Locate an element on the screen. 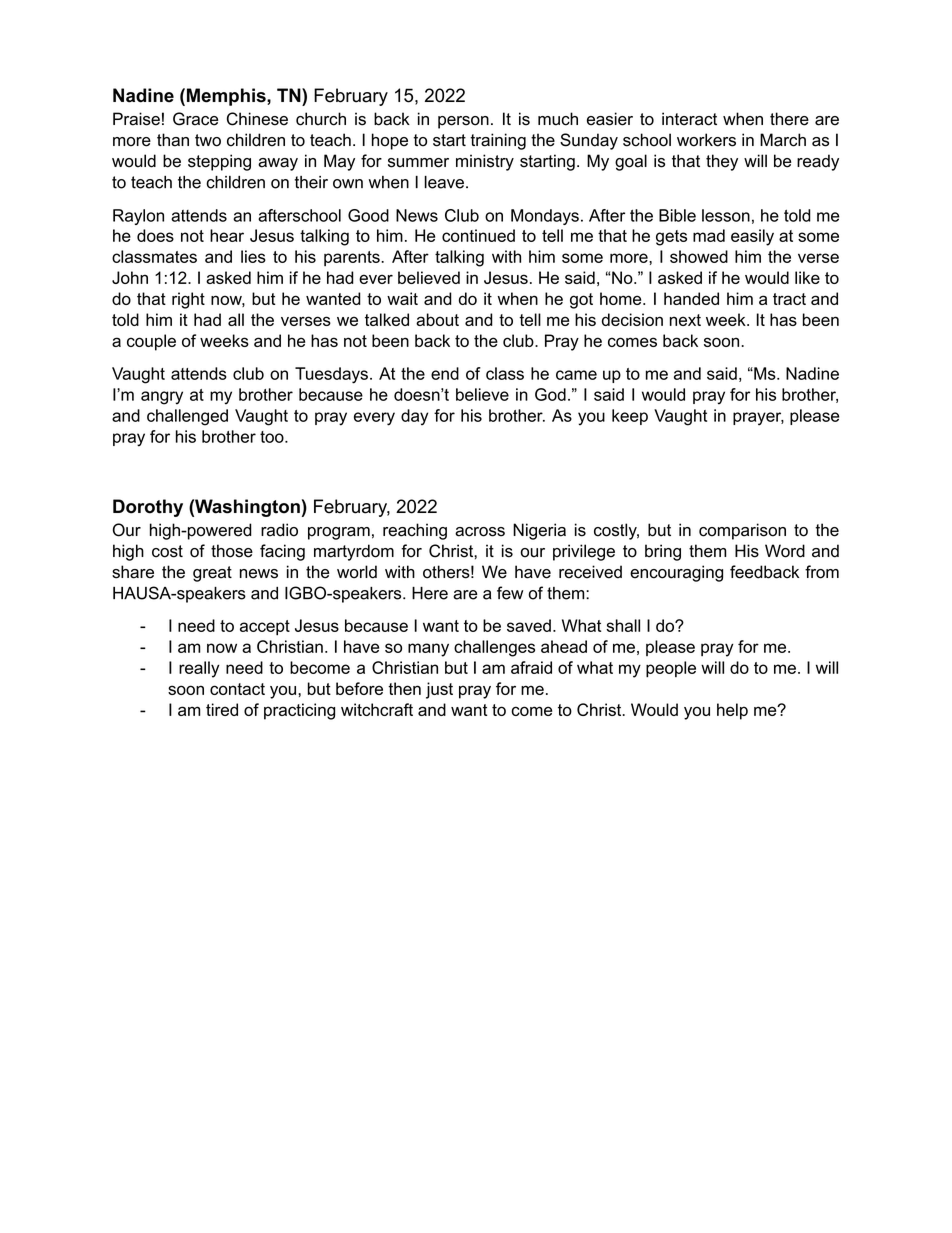  workers is located at coordinates (706, 140).
